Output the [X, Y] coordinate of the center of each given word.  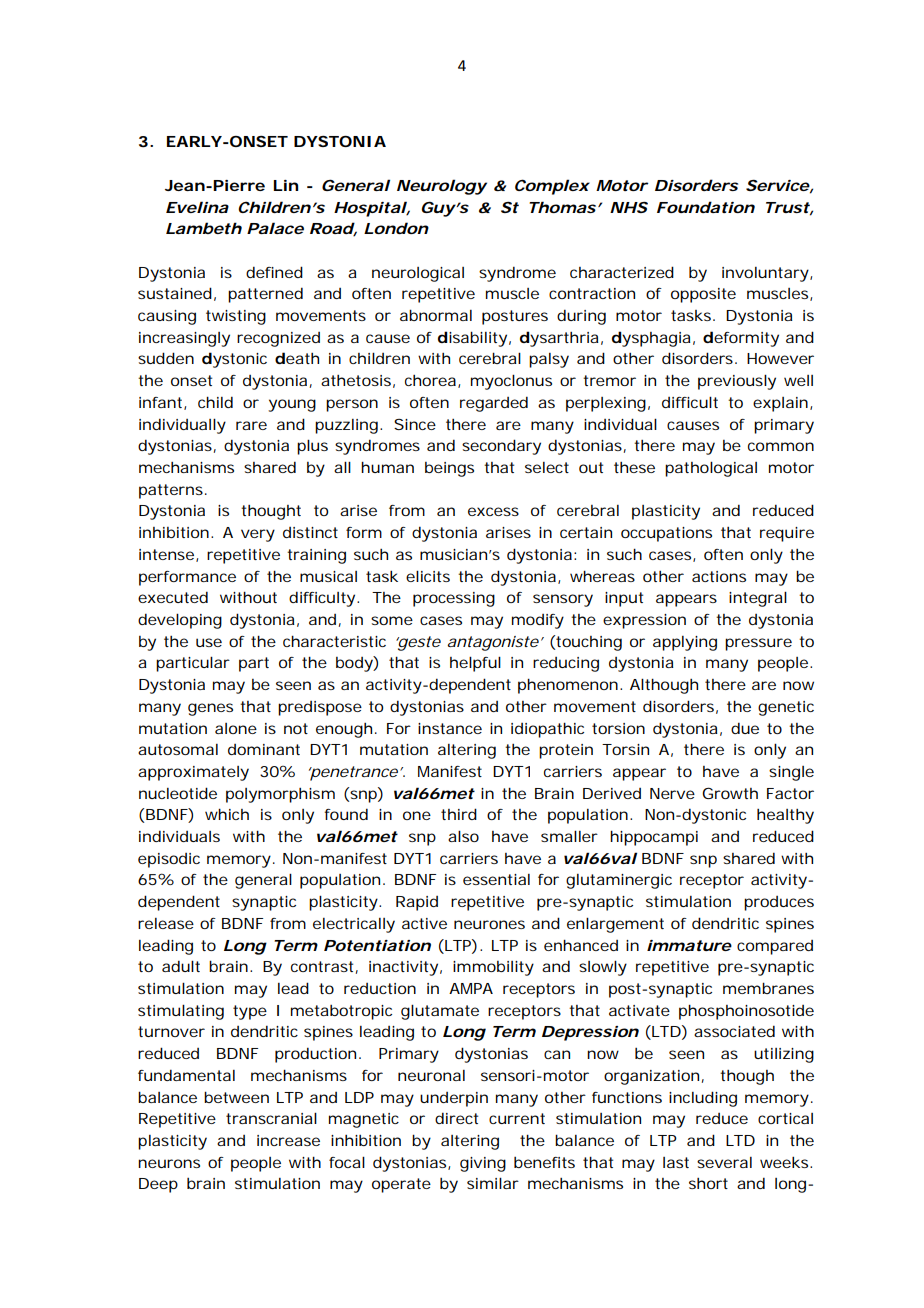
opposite [703, 295]
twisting [236, 317]
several [724, 1162]
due [745, 728]
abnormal [436, 315]
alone [236, 728]
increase [288, 1140]
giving [483, 1164]
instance [450, 728]
